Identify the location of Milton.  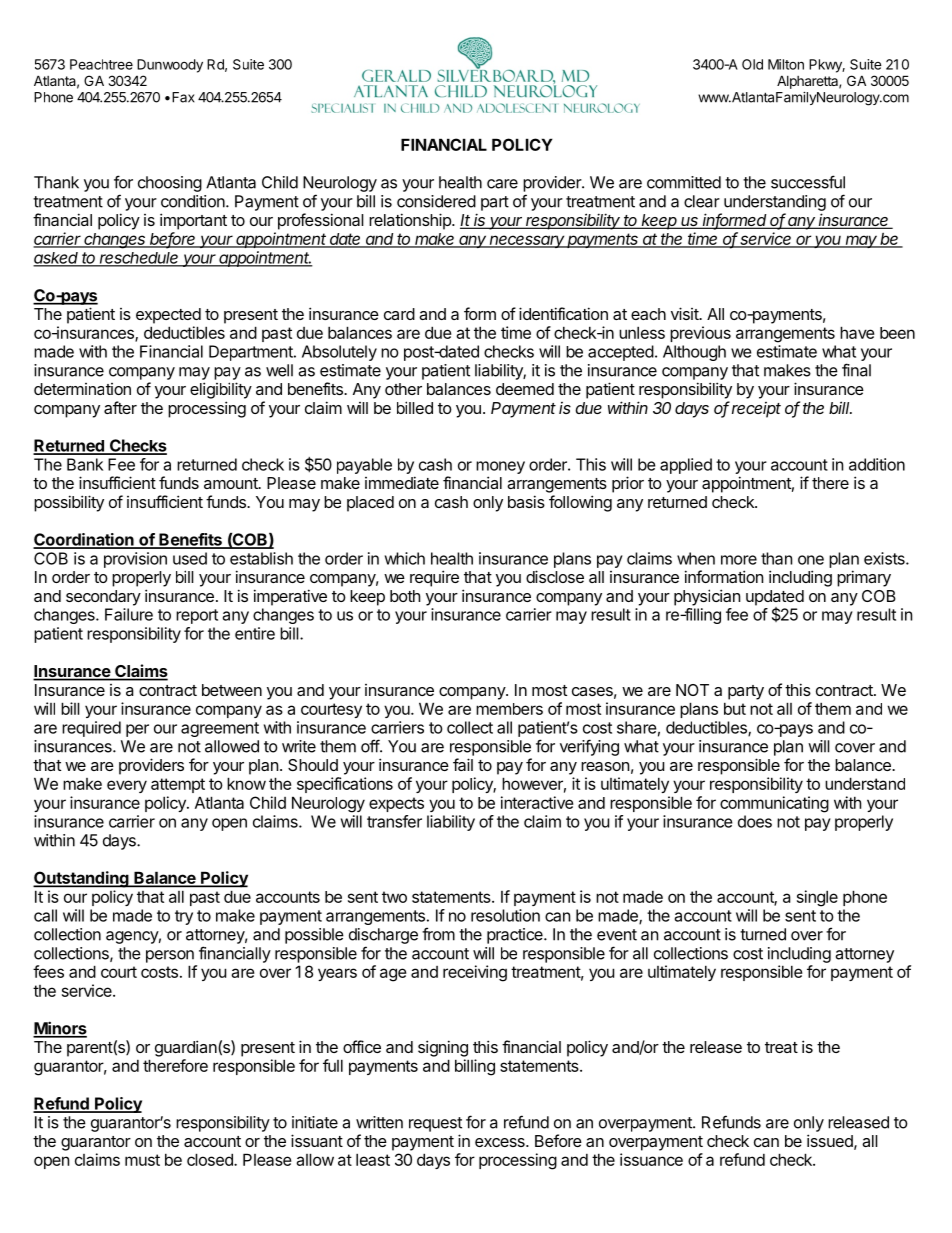
(786, 64).
